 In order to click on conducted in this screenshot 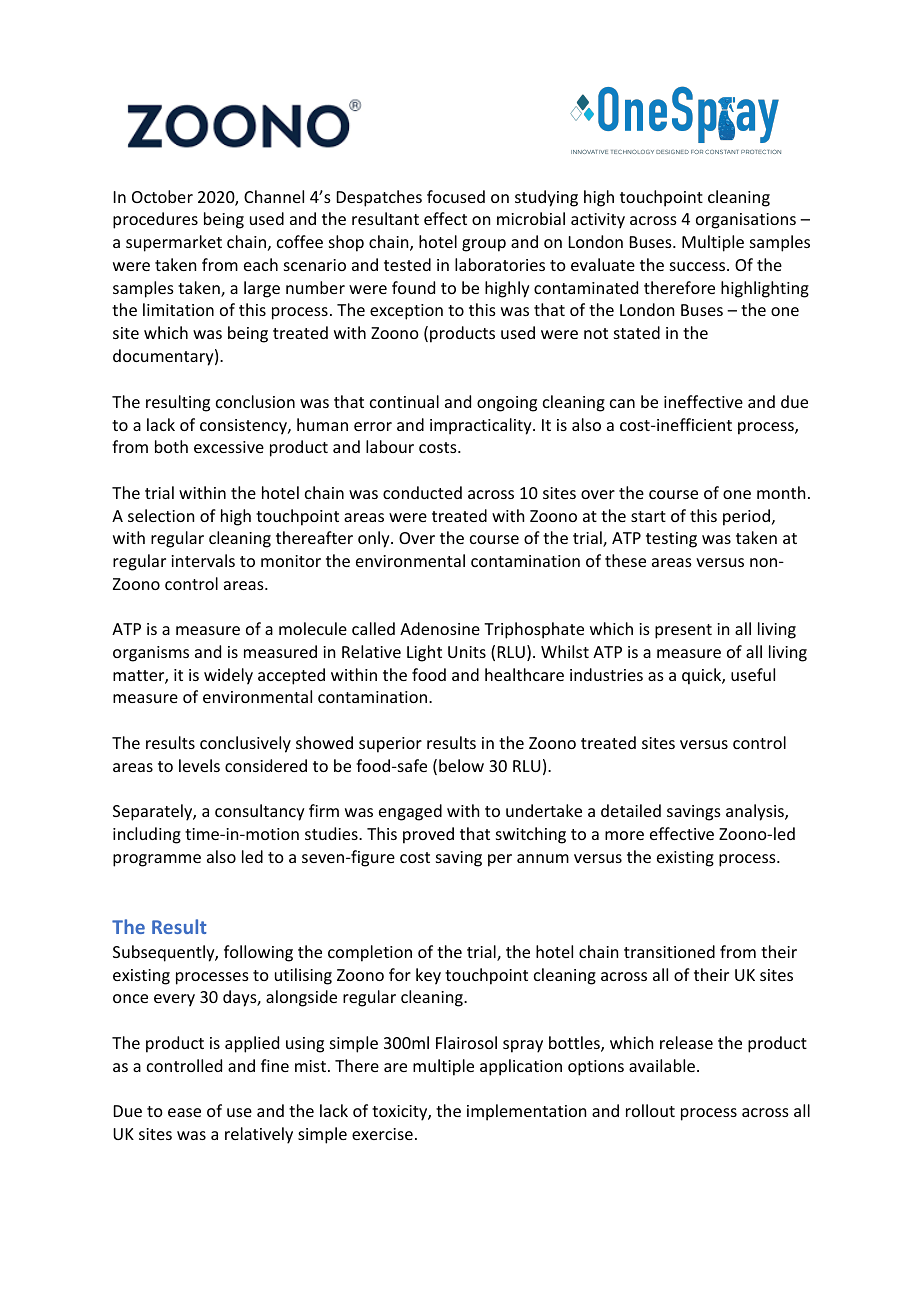, I will do `click(422, 492)`.
